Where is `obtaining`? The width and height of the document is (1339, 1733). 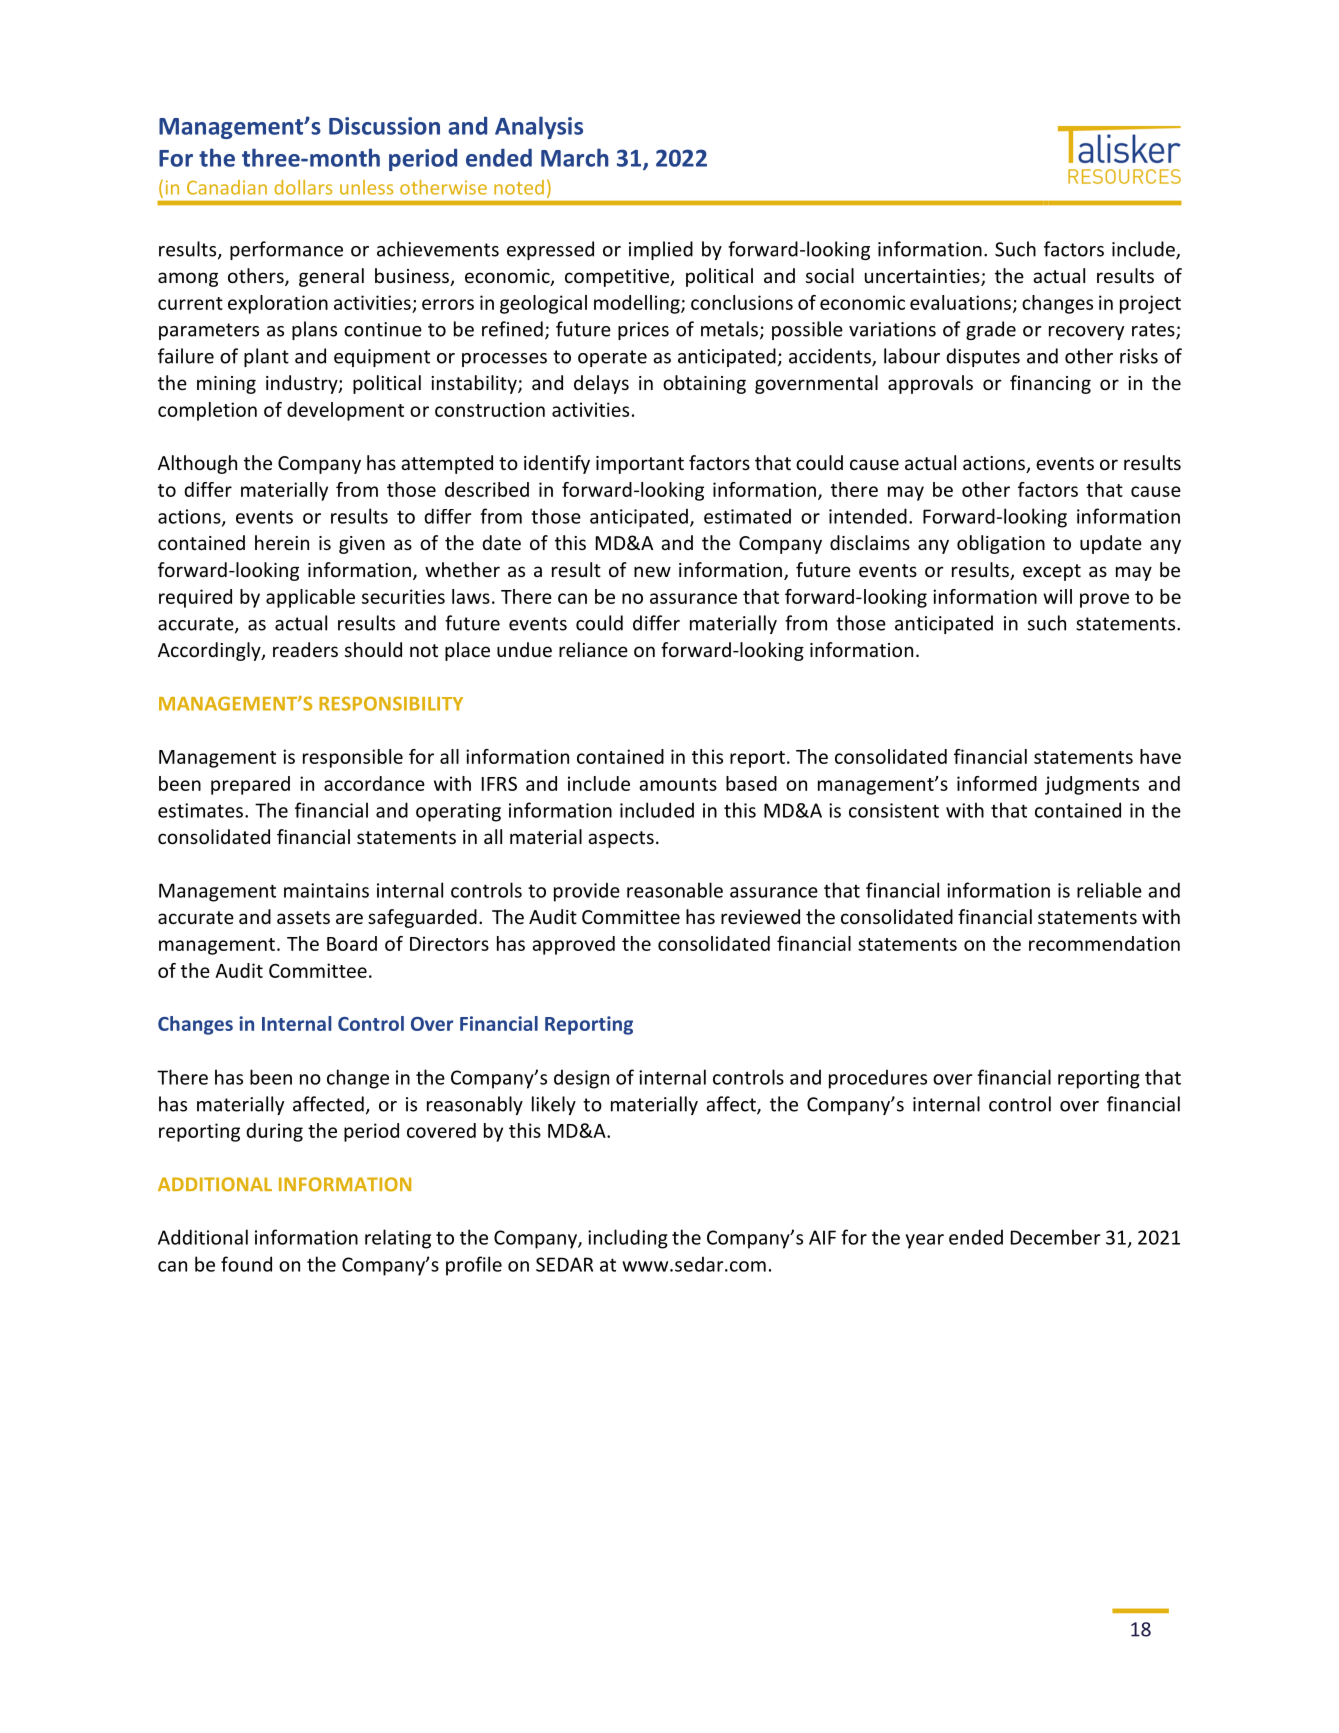
obtaining is located at coordinates (704, 384).
